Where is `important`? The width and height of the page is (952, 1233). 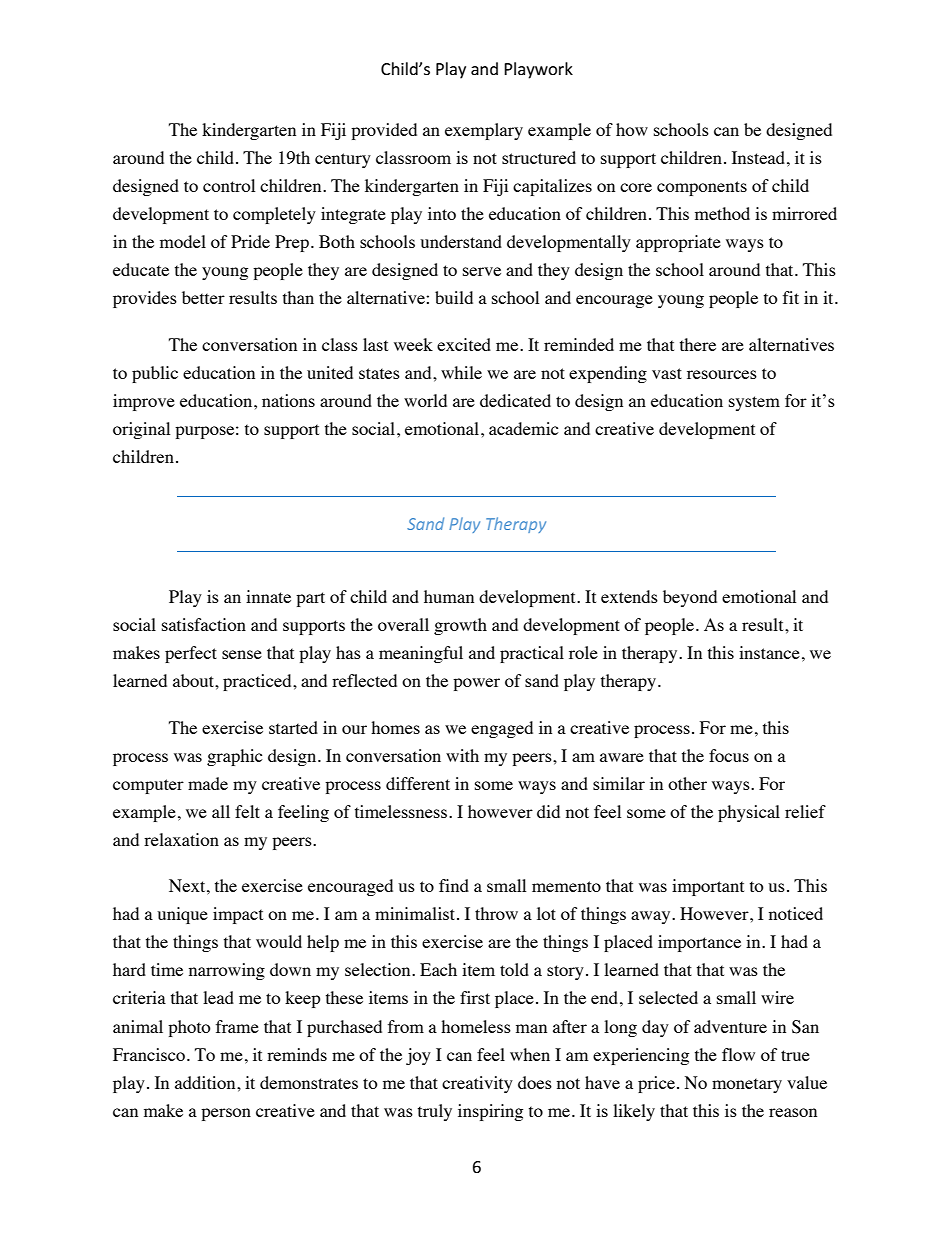
important is located at coordinates (708, 887).
